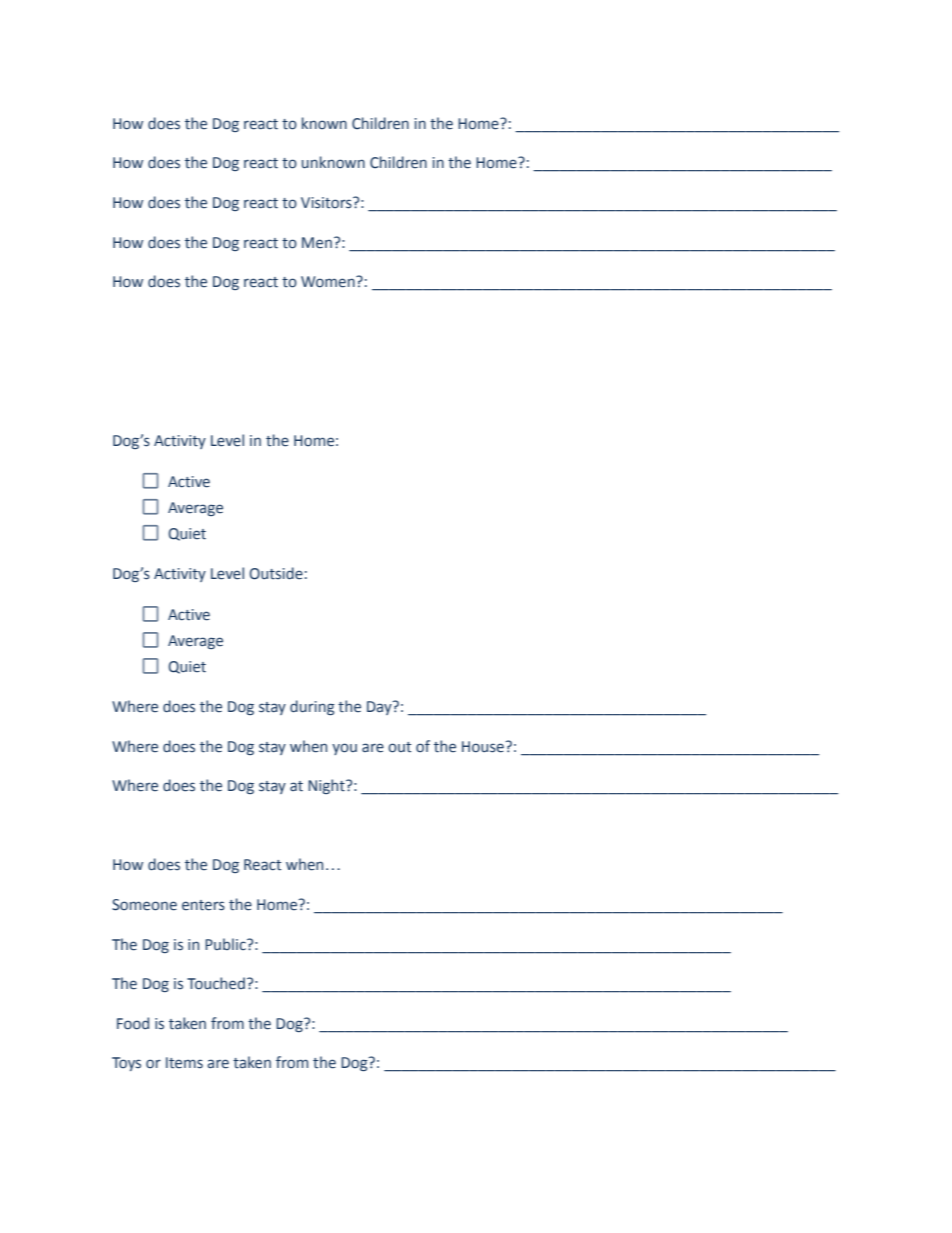 The width and height of the document is (952, 1233). Describe the element at coordinates (226, 944) in the document. I see `Public` at that location.
